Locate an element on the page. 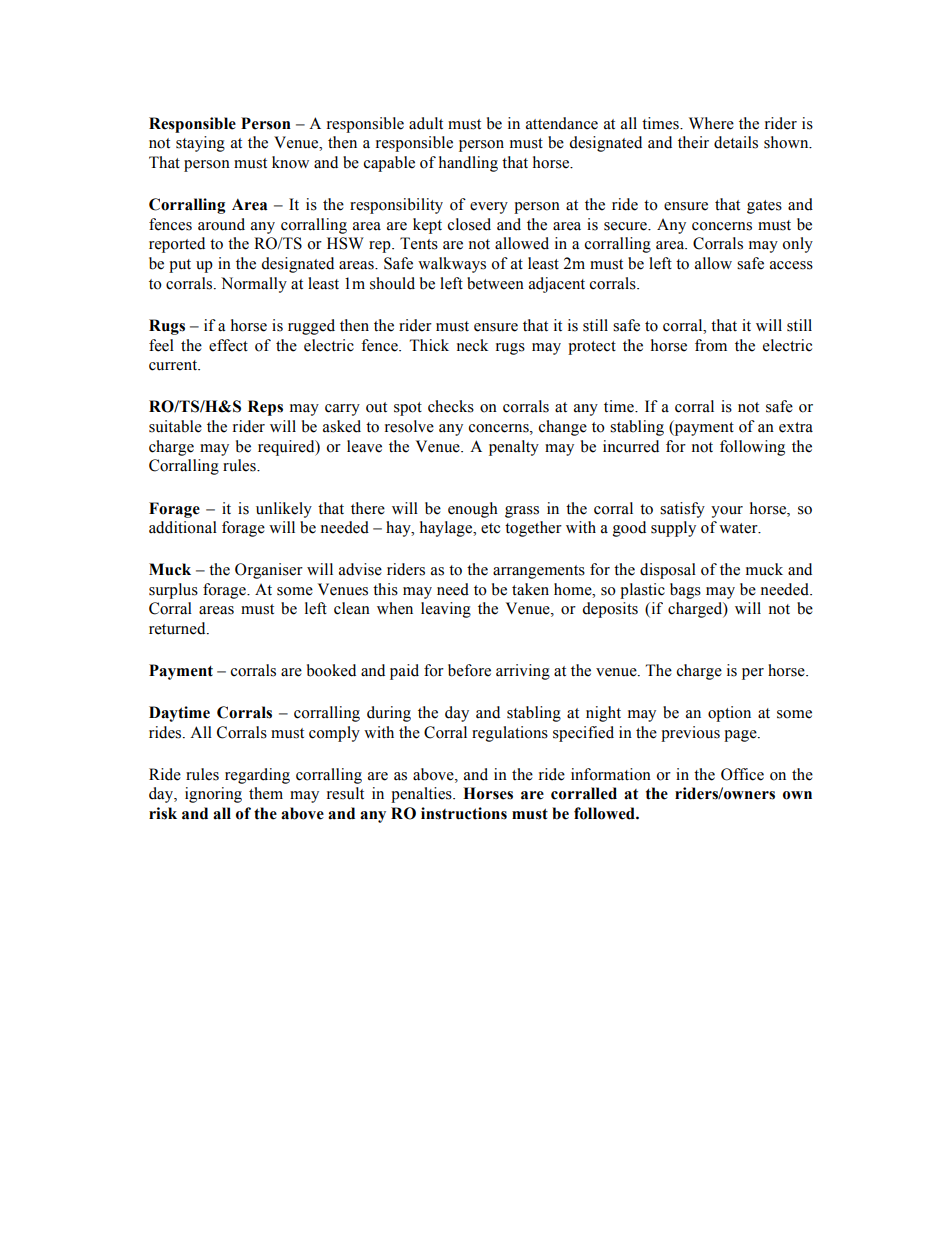  penalty is located at coordinates (514, 448).
